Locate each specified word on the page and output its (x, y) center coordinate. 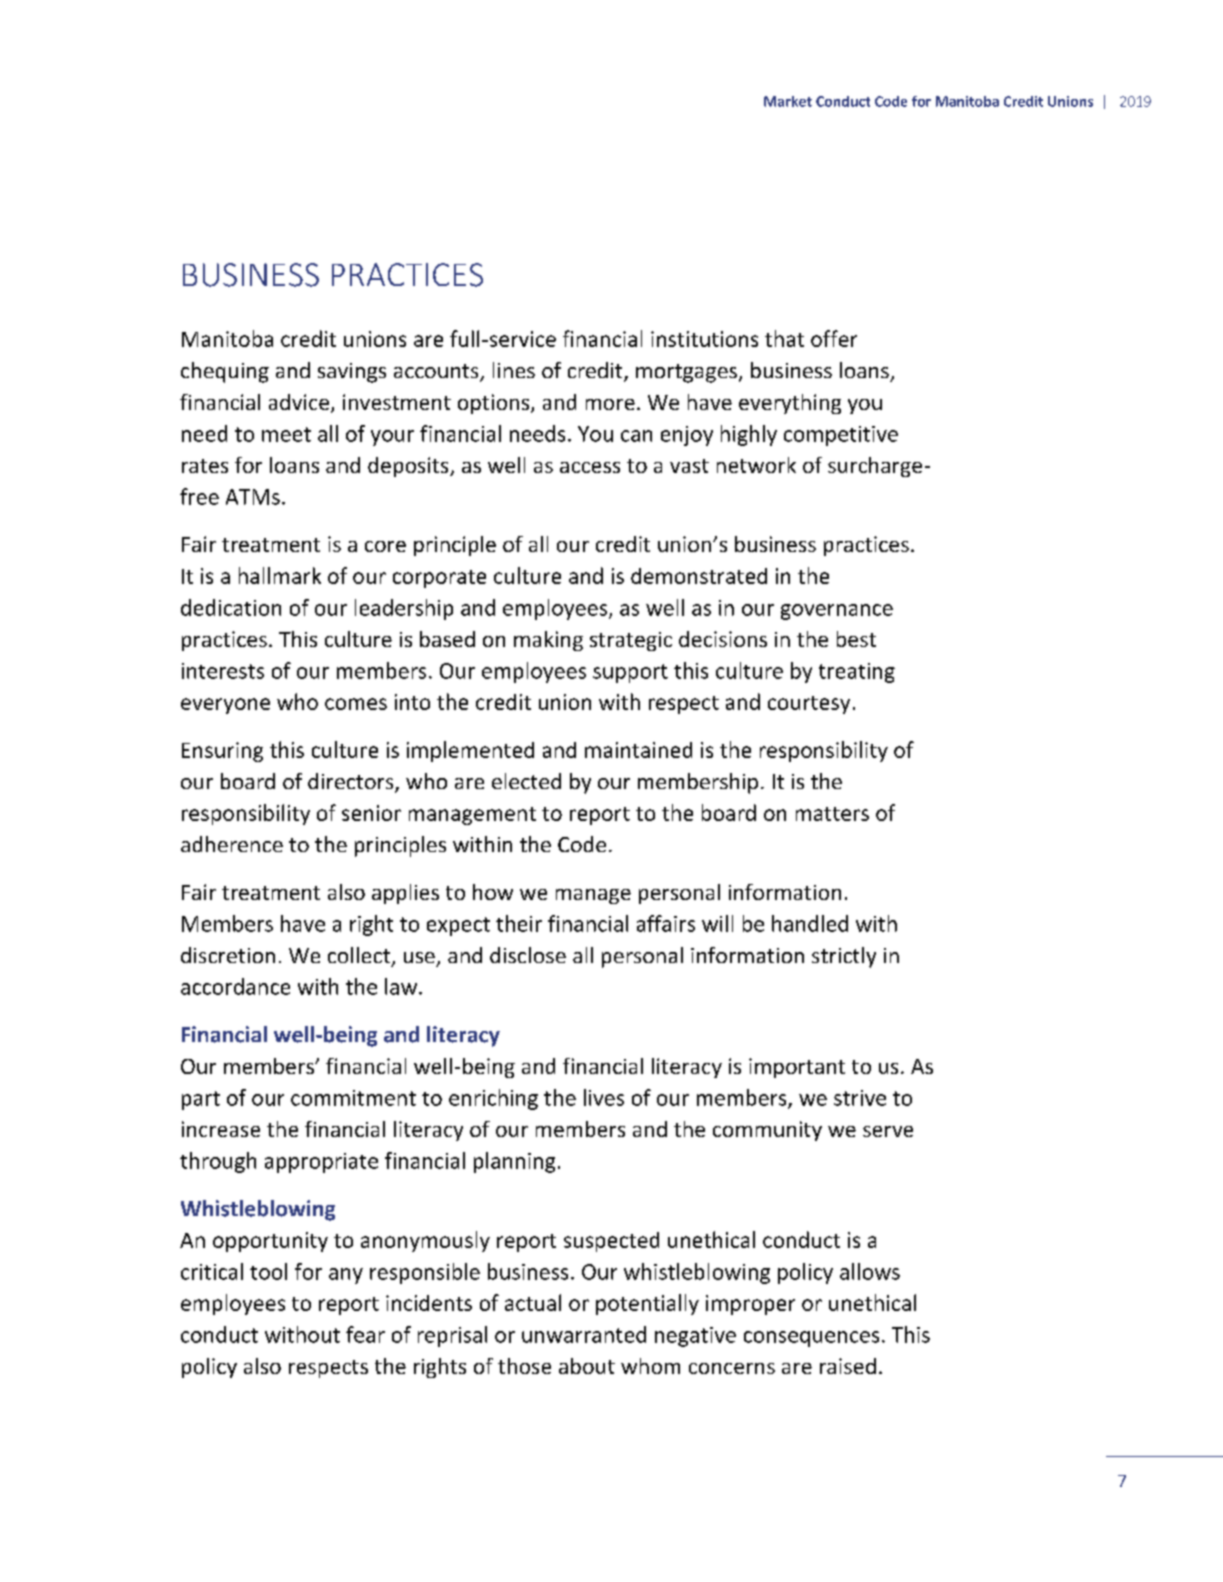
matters (832, 814)
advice (299, 402)
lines (514, 370)
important (797, 1068)
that (784, 338)
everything (790, 404)
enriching (493, 1099)
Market (788, 101)
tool (268, 1271)
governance (837, 612)
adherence (232, 844)
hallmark (280, 575)
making (548, 641)
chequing (225, 372)
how (493, 892)
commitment (353, 1098)
